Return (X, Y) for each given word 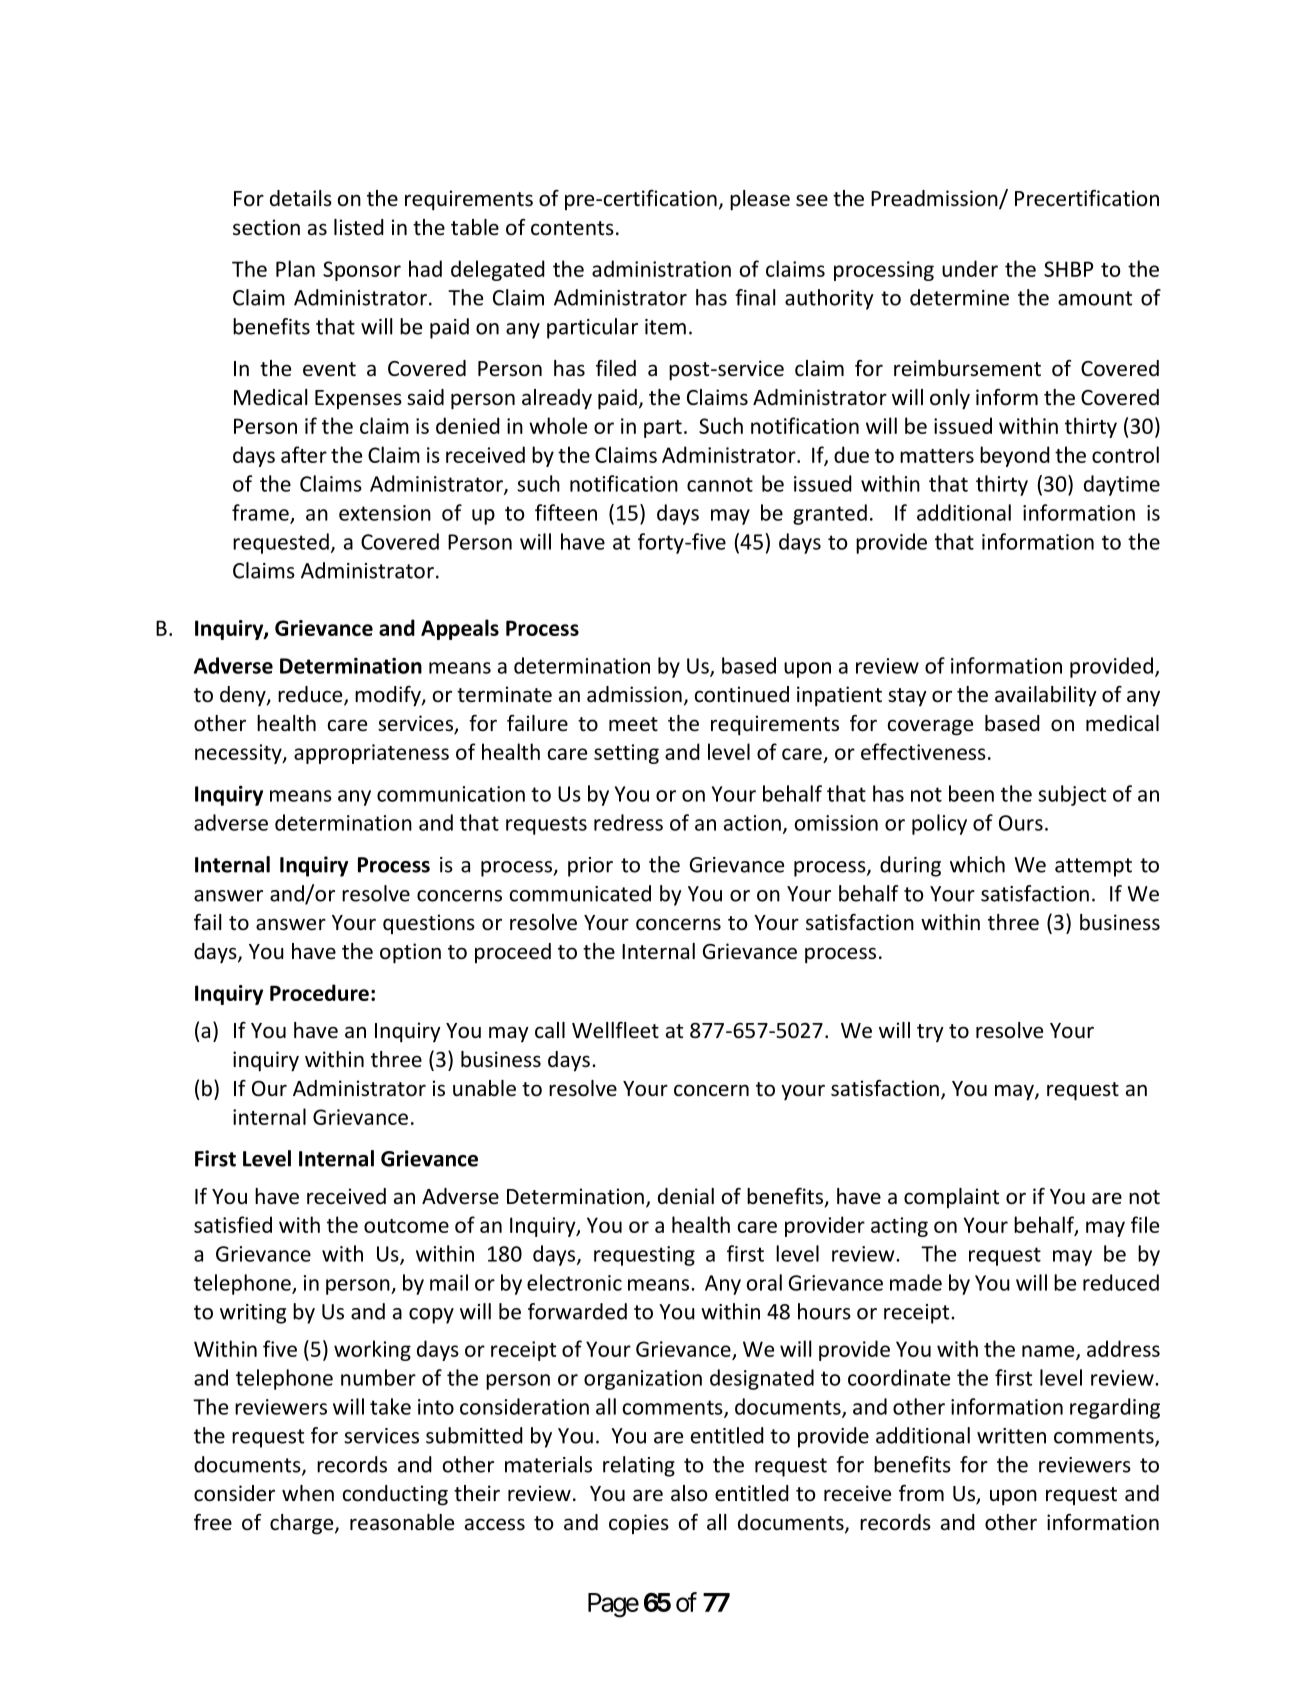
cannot (720, 484)
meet (633, 724)
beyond (1015, 456)
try (930, 1033)
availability (1046, 696)
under (970, 268)
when (308, 1493)
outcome (406, 1226)
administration (661, 268)
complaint (951, 1198)
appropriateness (371, 754)
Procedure (319, 992)
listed (359, 227)
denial (686, 1196)
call (550, 1030)
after (304, 454)
